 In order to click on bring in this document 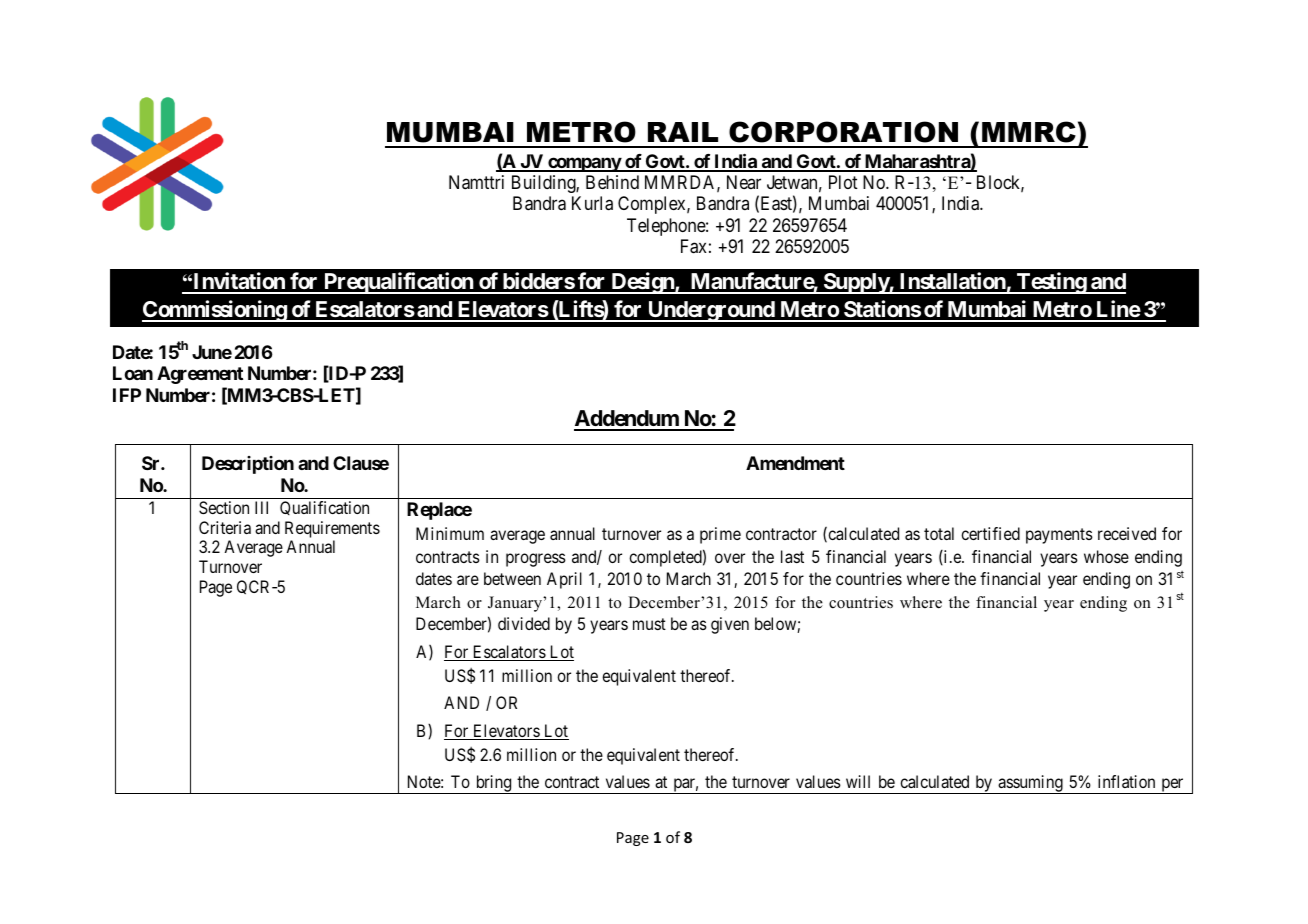, I will do `click(493, 784)`.
